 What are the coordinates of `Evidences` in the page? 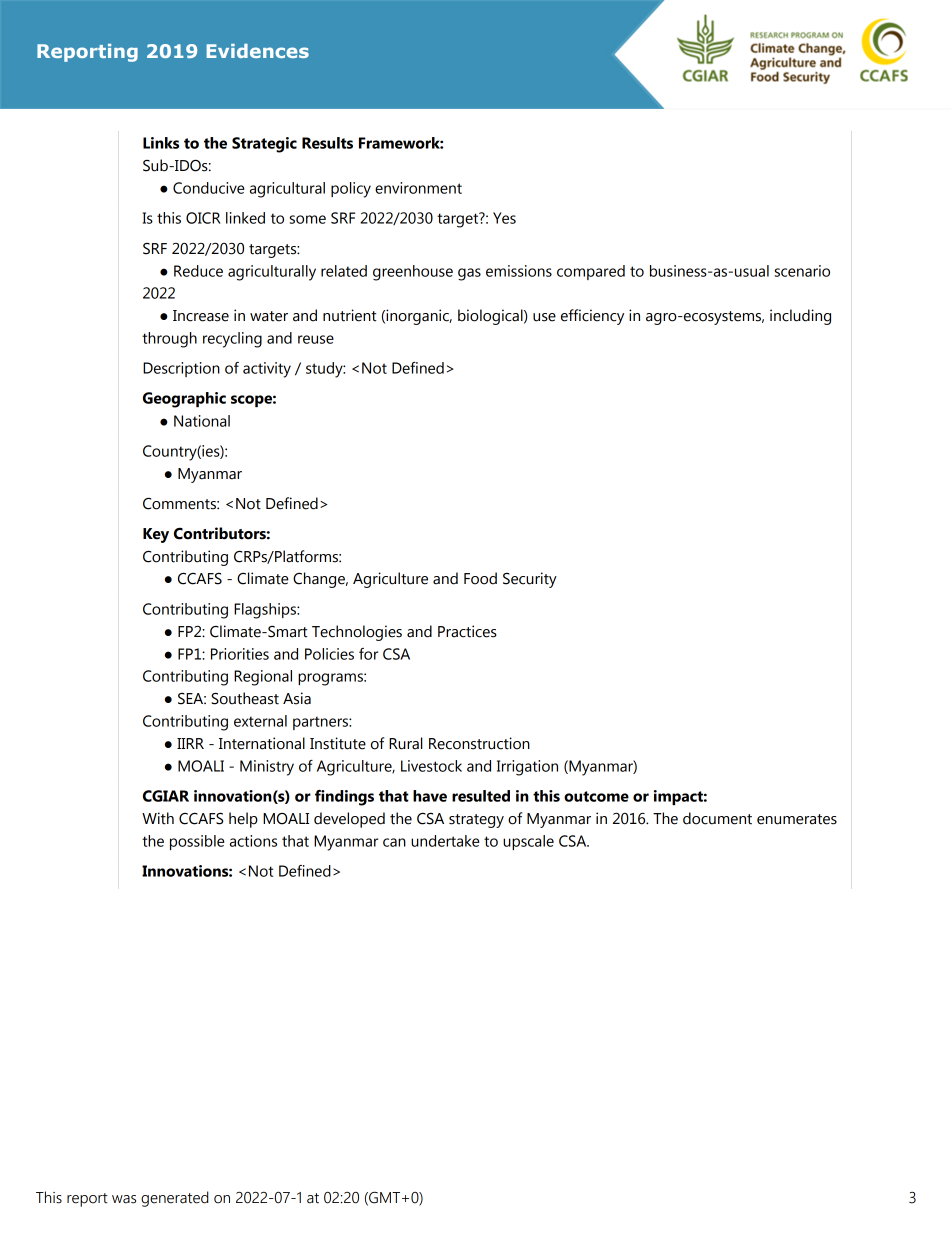 It's located at (257, 51).
